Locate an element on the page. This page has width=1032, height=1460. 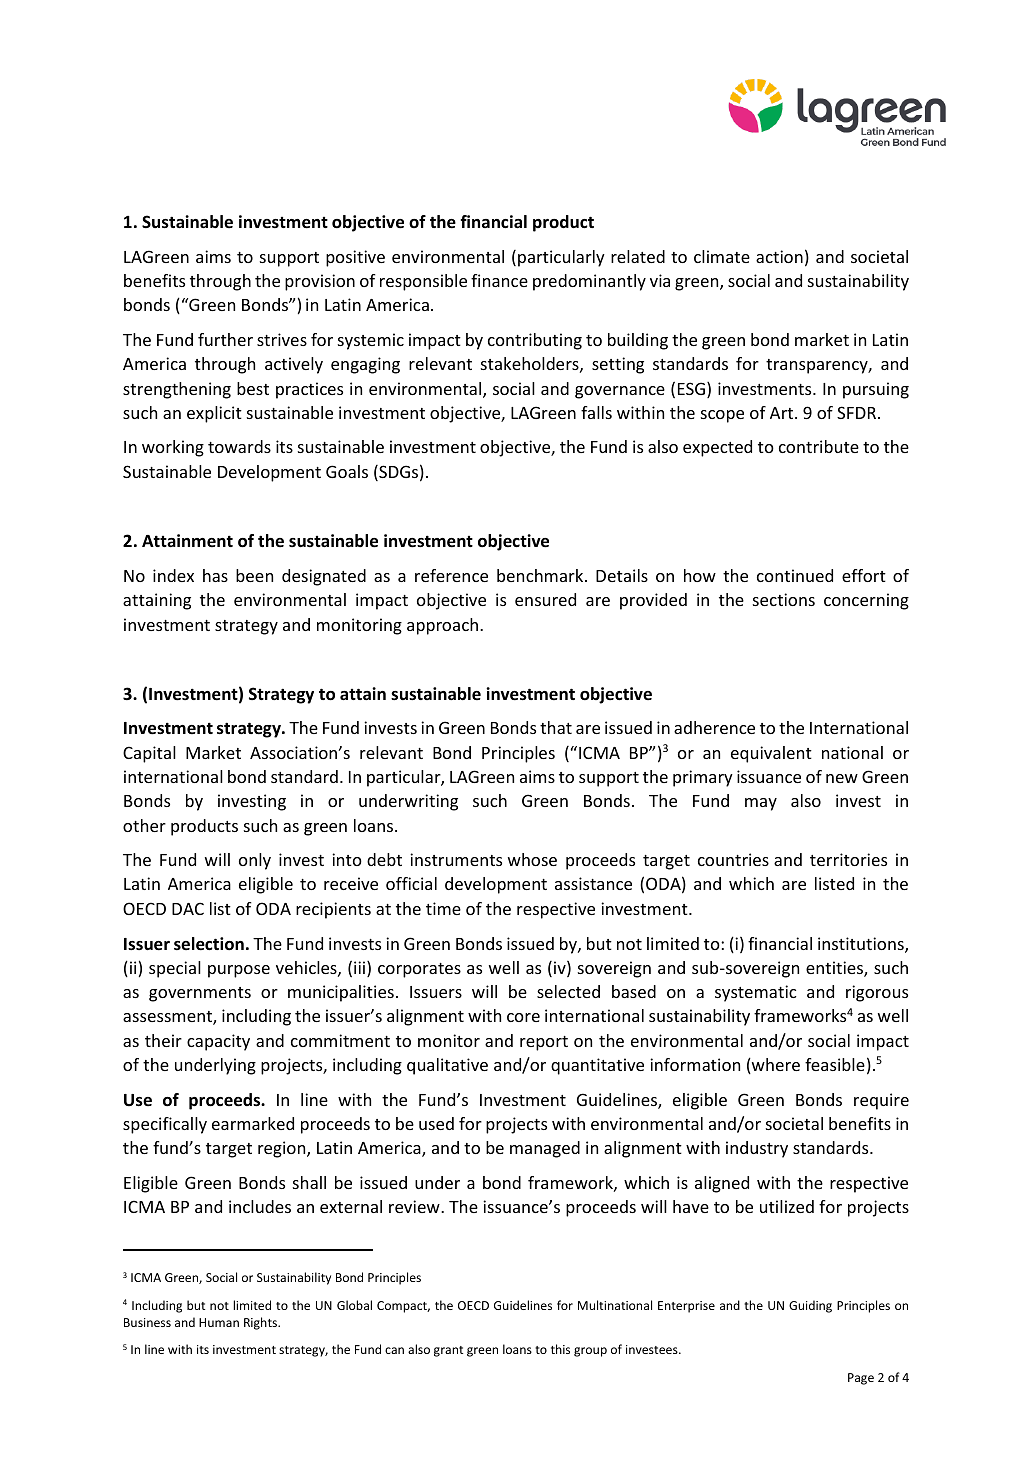
systematic is located at coordinates (756, 993).
